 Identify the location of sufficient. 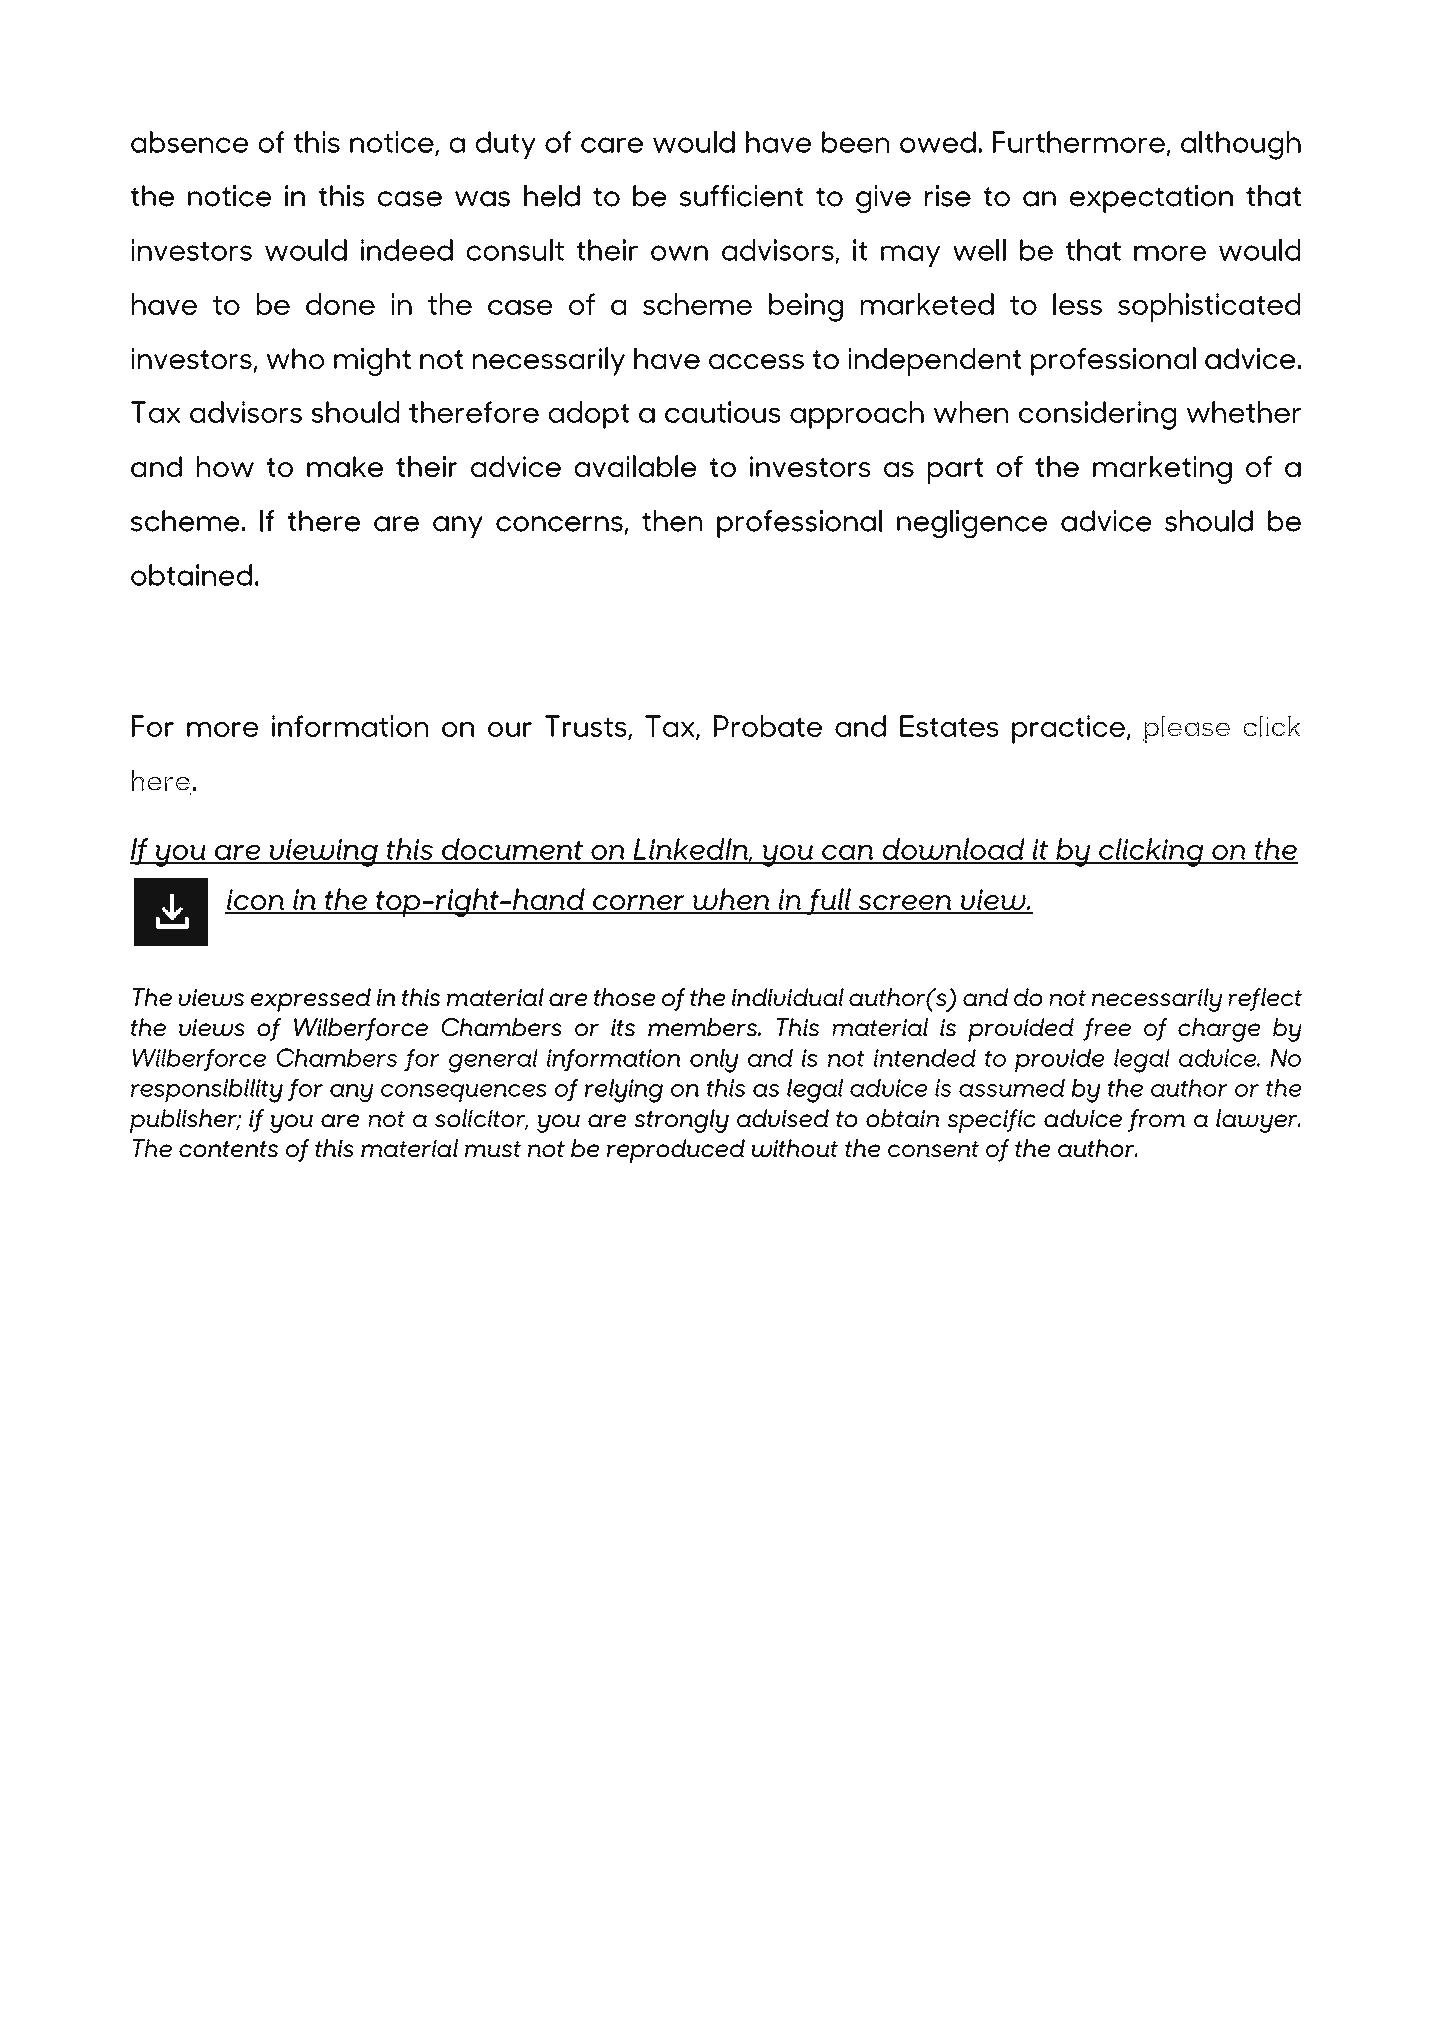
(741, 196).
